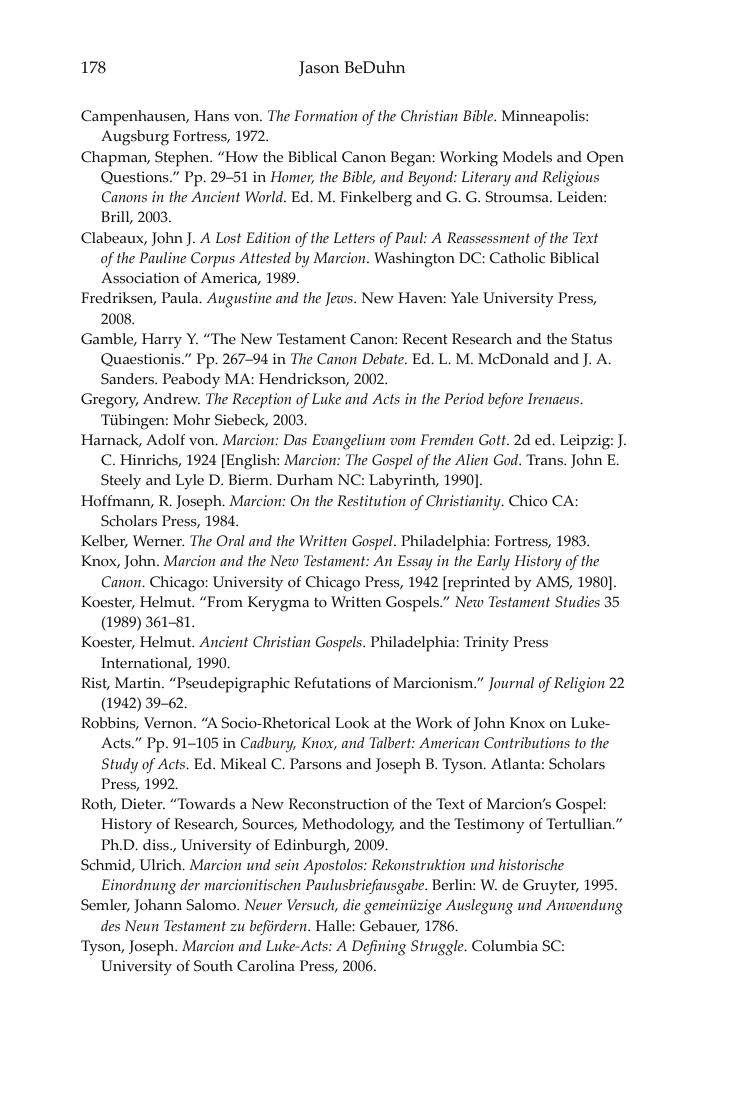  What do you see at coordinates (158, 906) in the screenshot?
I see `Johann` at bounding box center [158, 906].
